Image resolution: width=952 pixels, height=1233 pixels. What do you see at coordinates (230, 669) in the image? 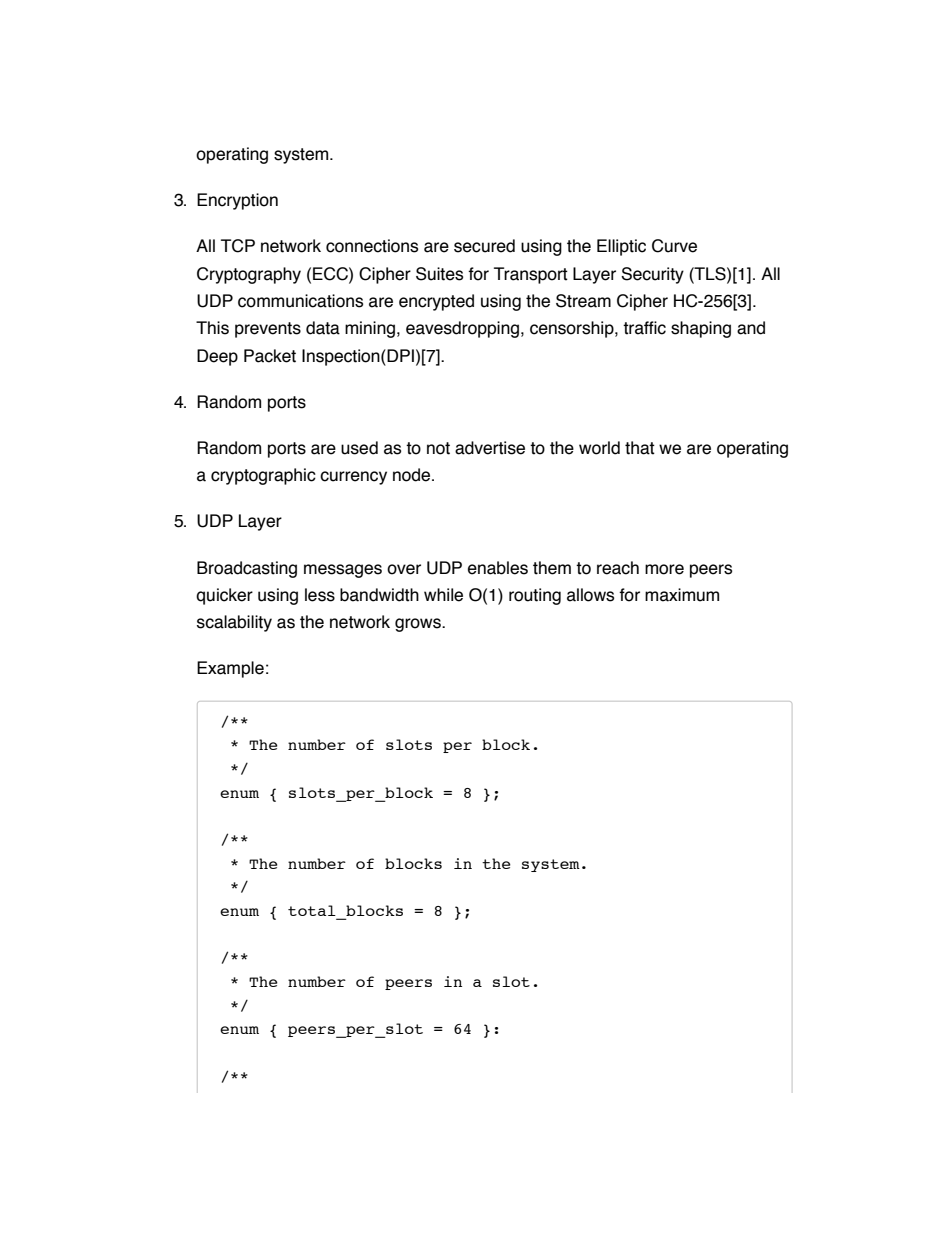
I see `Example` at bounding box center [230, 669].
